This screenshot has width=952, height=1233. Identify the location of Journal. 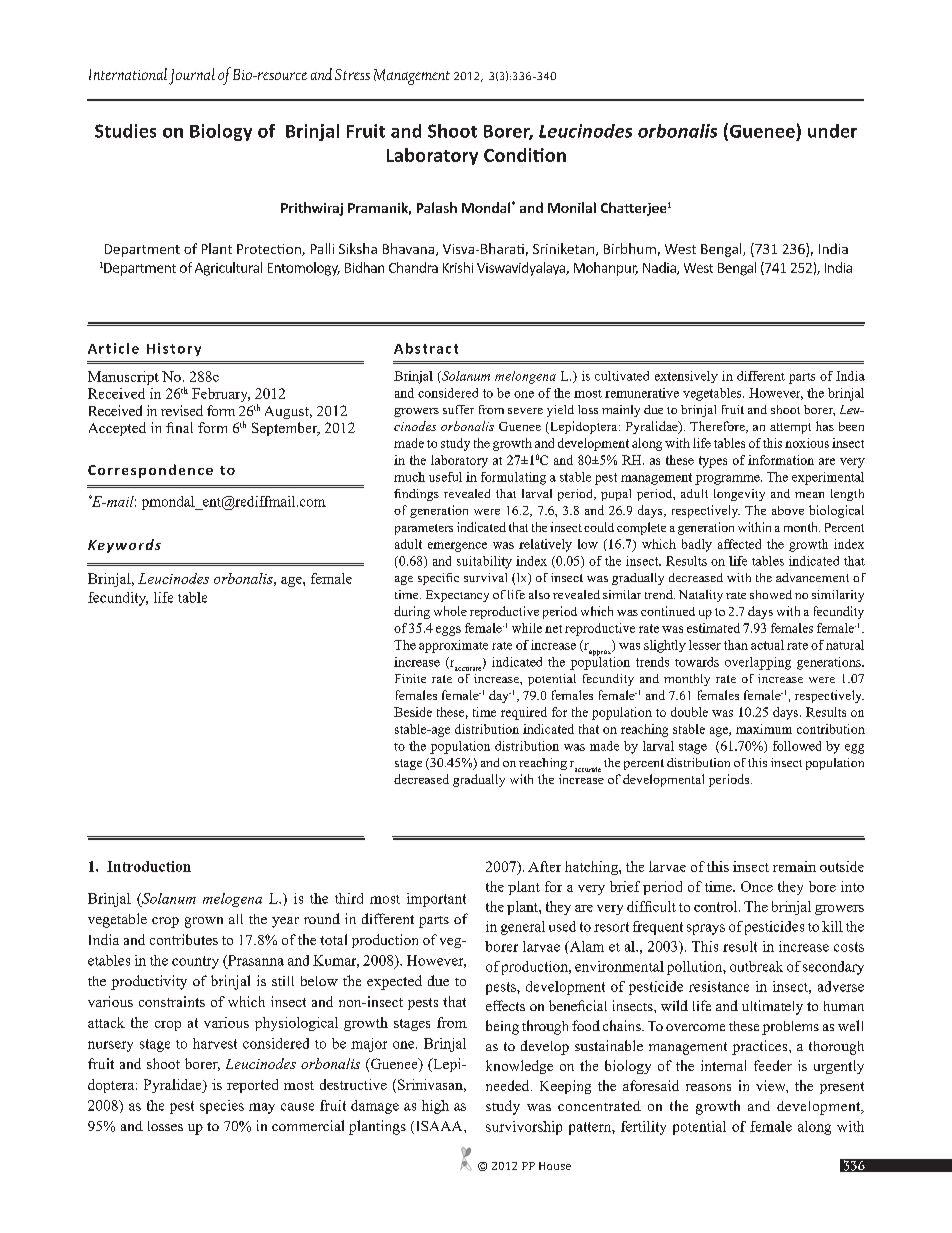
(192, 76).
